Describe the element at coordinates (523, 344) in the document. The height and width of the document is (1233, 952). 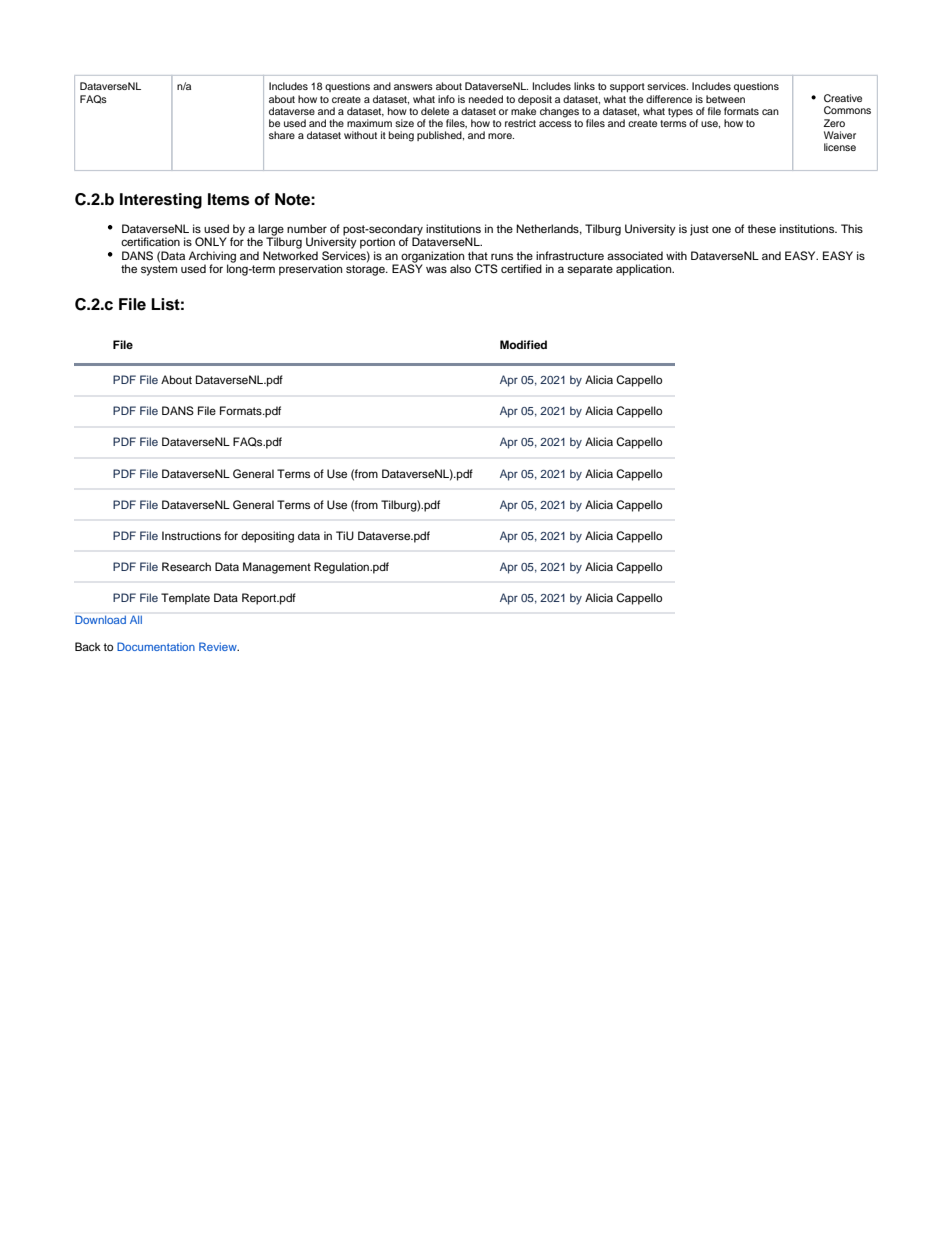
I see `Modified` at that location.
